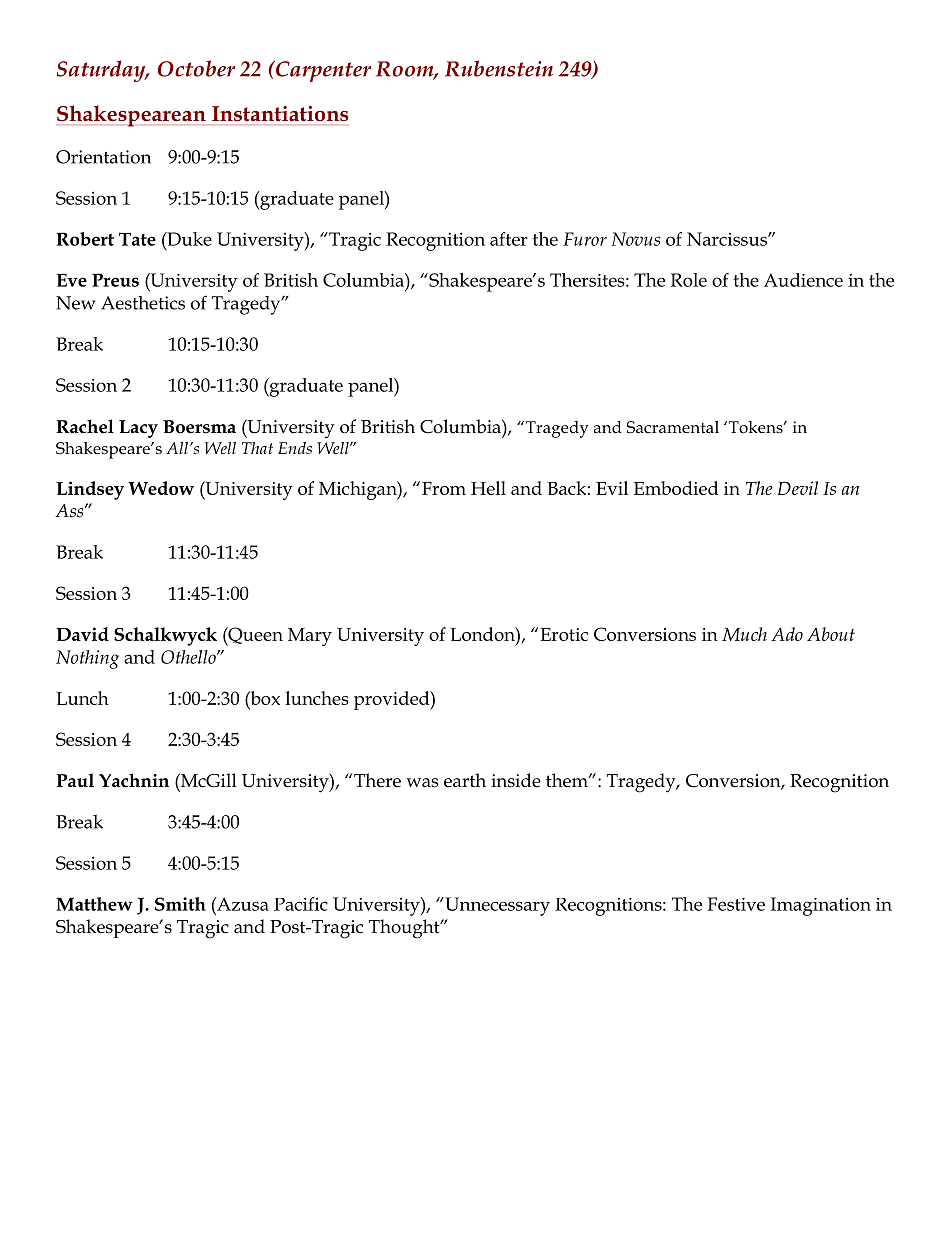 The image size is (952, 1233). I want to click on Narcissus, so click(728, 239).
